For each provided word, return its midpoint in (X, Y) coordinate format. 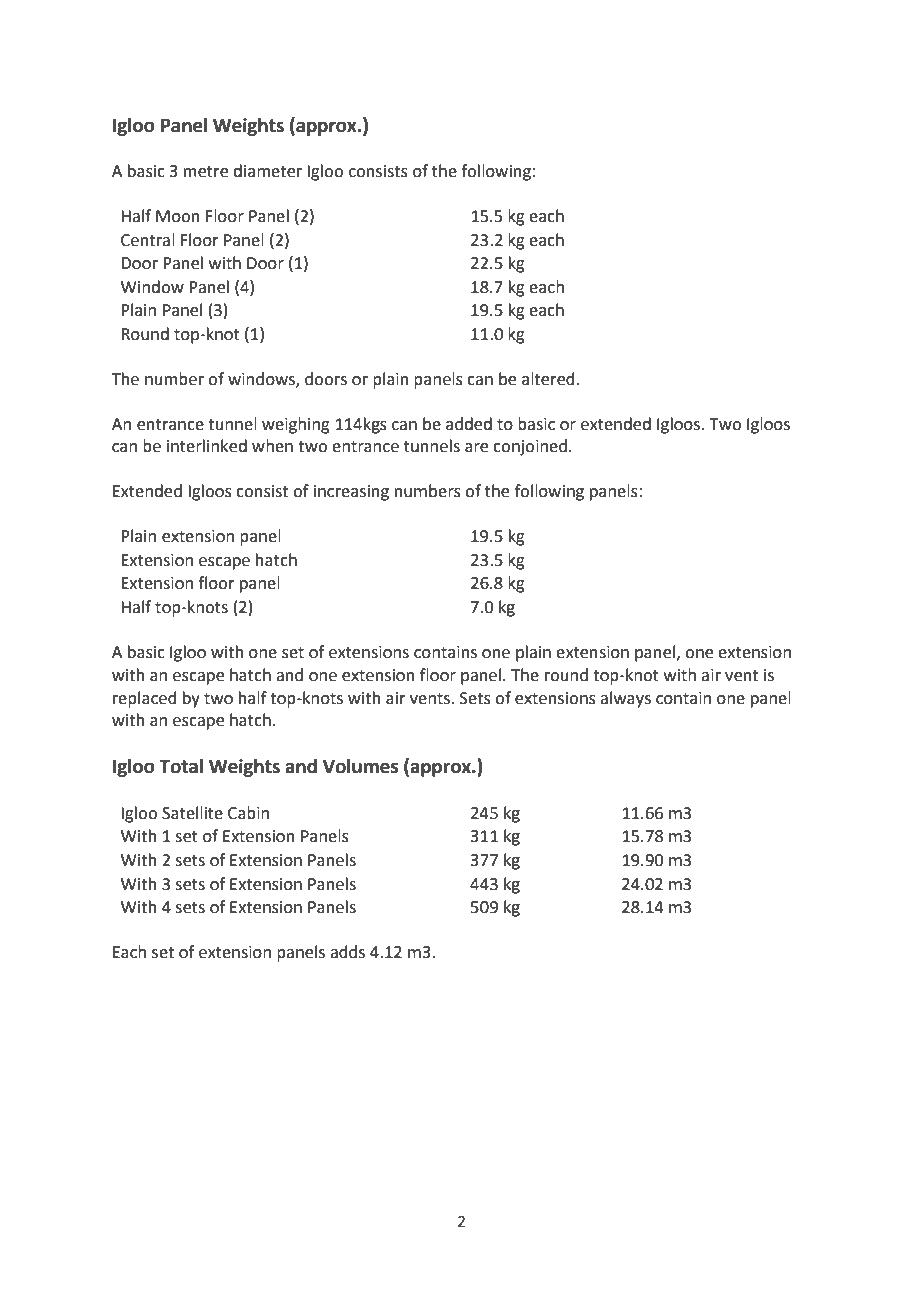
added (469, 424)
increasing (351, 493)
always (625, 699)
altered (549, 379)
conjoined (530, 447)
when (272, 446)
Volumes (360, 766)
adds (347, 952)
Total (181, 766)
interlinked (207, 446)
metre (206, 172)
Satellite (192, 813)
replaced (145, 699)
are (476, 448)
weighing (296, 425)
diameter (267, 171)
